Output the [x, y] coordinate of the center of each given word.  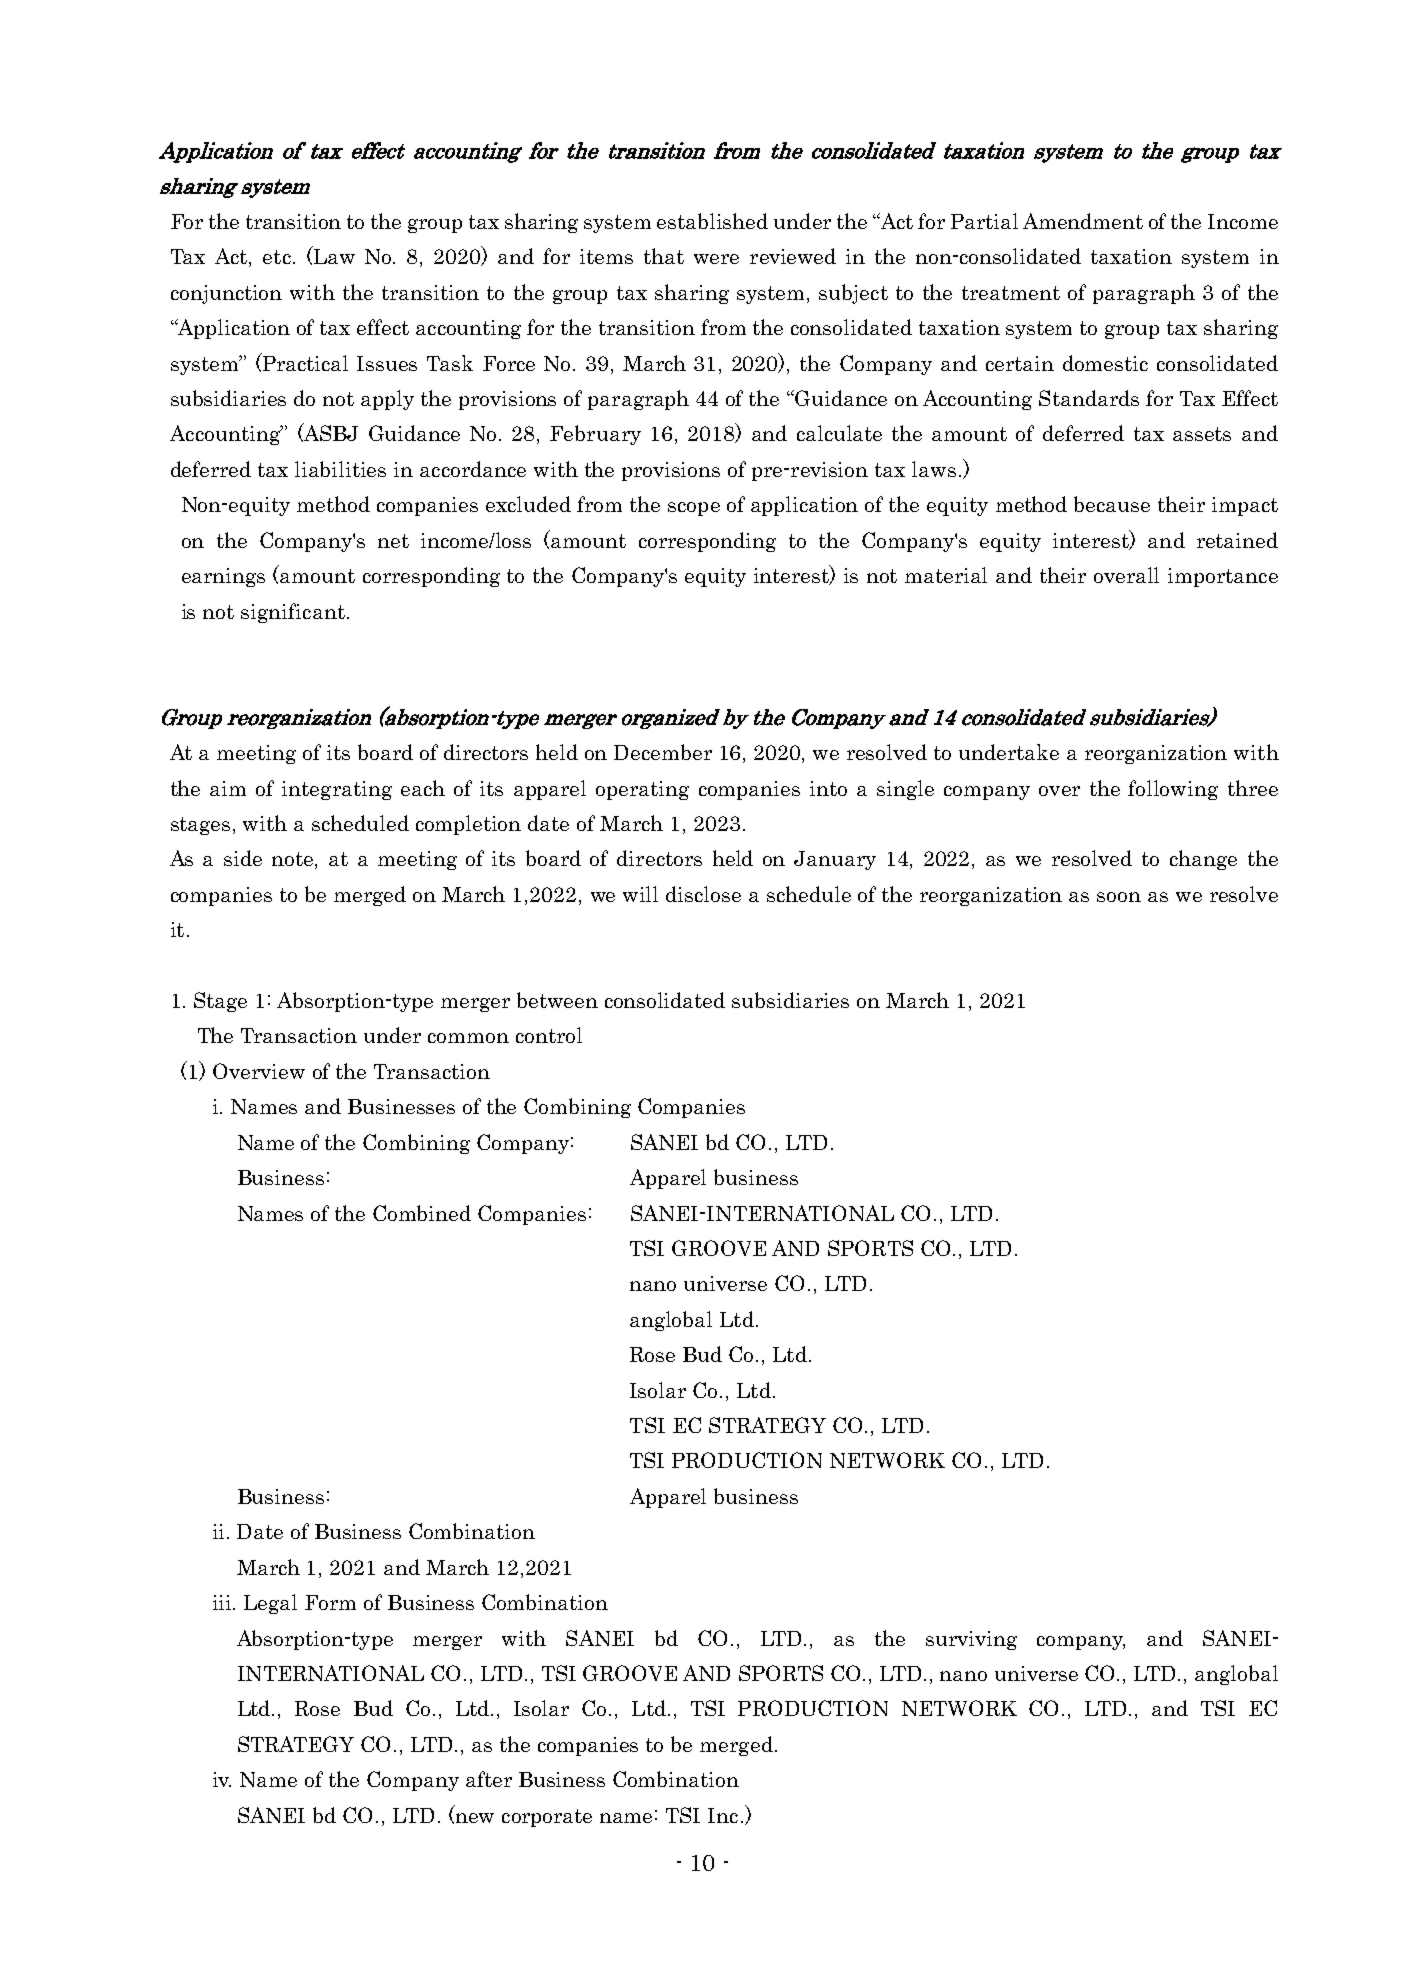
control [549, 1035]
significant [293, 613]
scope [694, 509]
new [473, 1818]
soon [1119, 897]
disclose [703, 894]
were [716, 259]
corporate [547, 1818]
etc [277, 257]
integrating [337, 790]
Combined [422, 1213]
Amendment [1083, 221]
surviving [971, 1640]
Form [330, 1602]
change [1203, 860]
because [1112, 504]
